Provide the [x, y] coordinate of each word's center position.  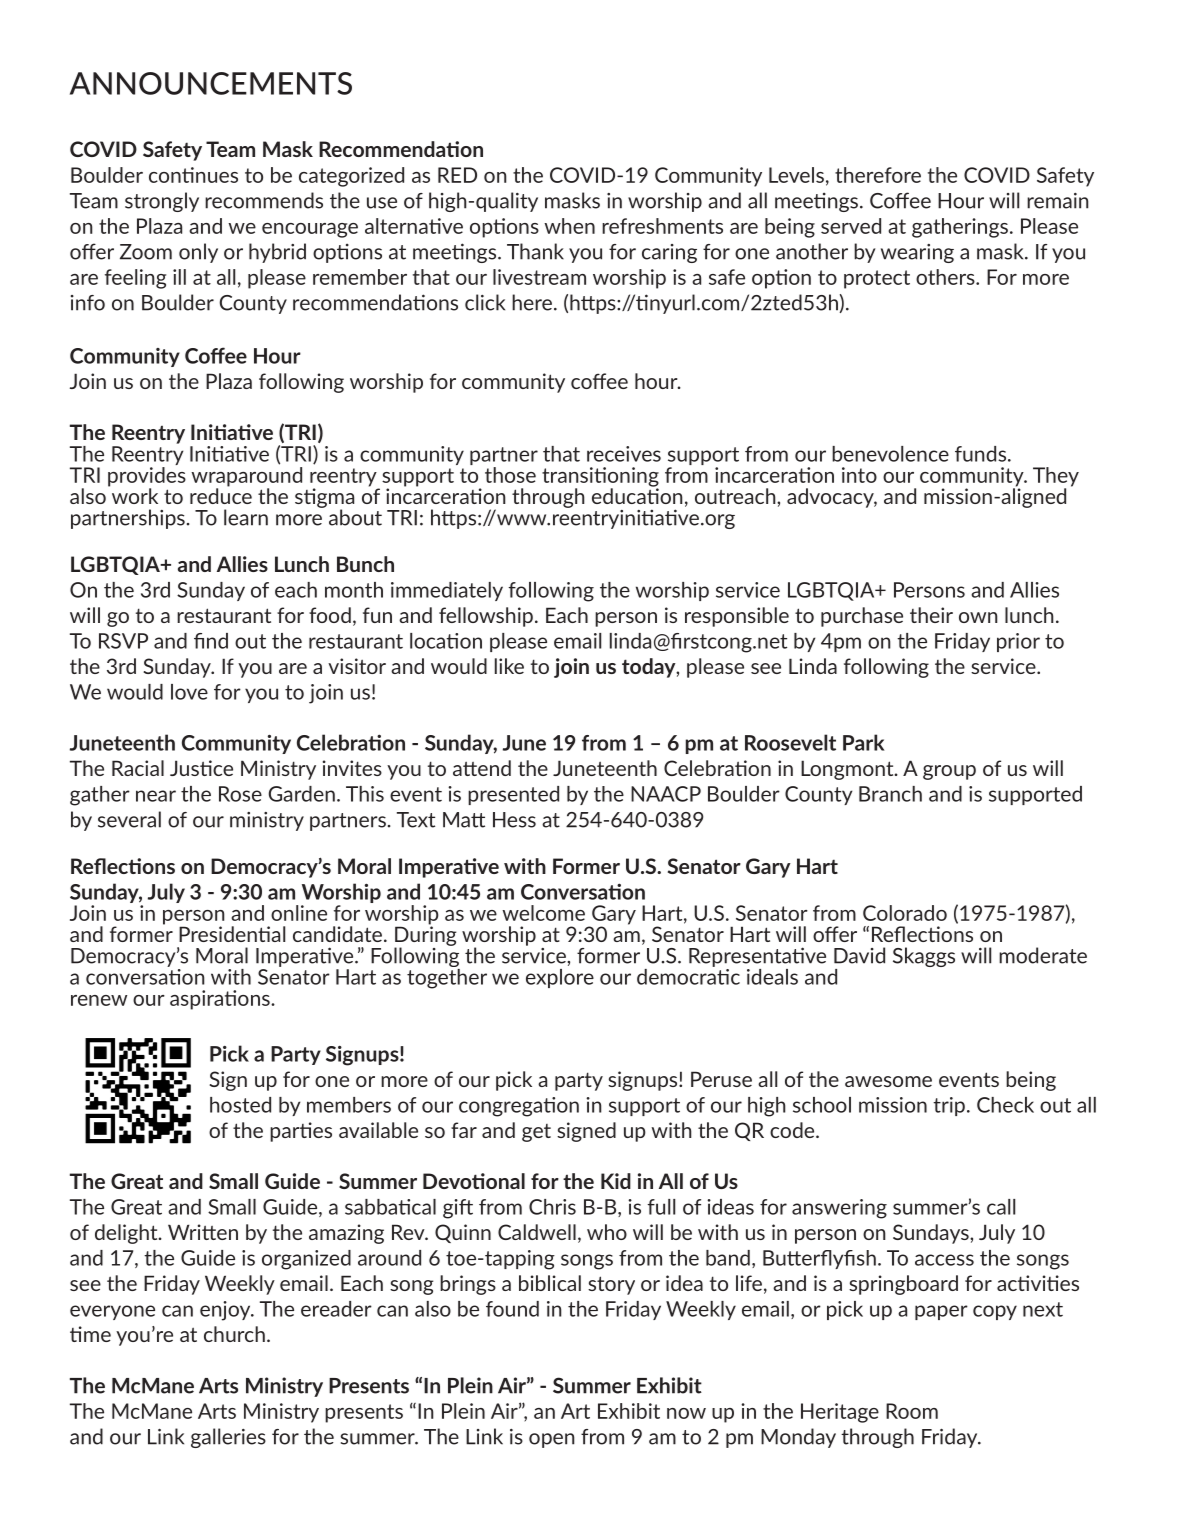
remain [1058, 201]
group [949, 772]
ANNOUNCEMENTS [211, 83]
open [552, 1440]
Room [912, 1411]
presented [513, 795]
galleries [228, 1438]
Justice [201, 768]
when [569, 226]
